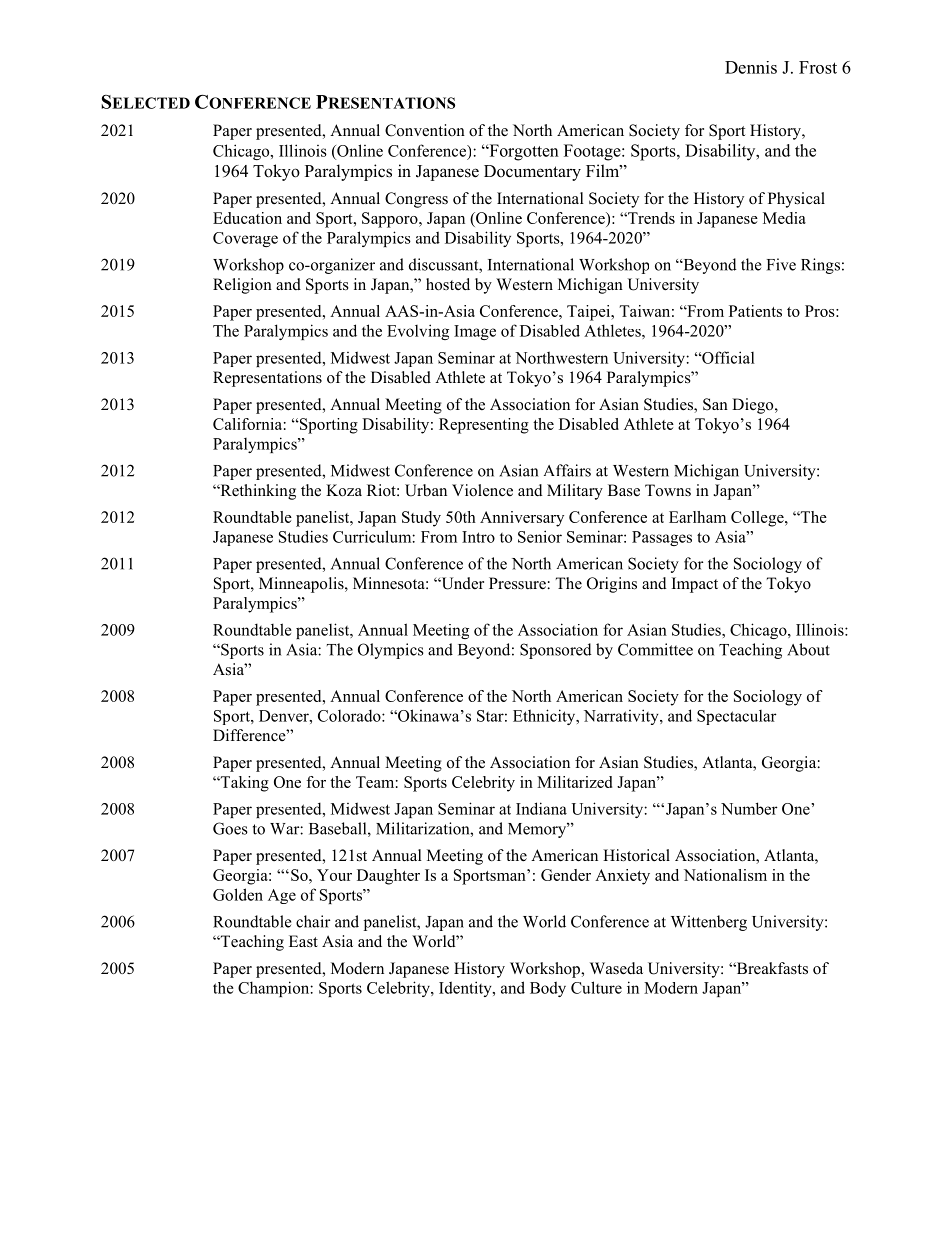 The width and height of the screenshot is (952, 1233). Describe the element at coordinates (303, 941) in the screenshot. I see `East` at that location.
